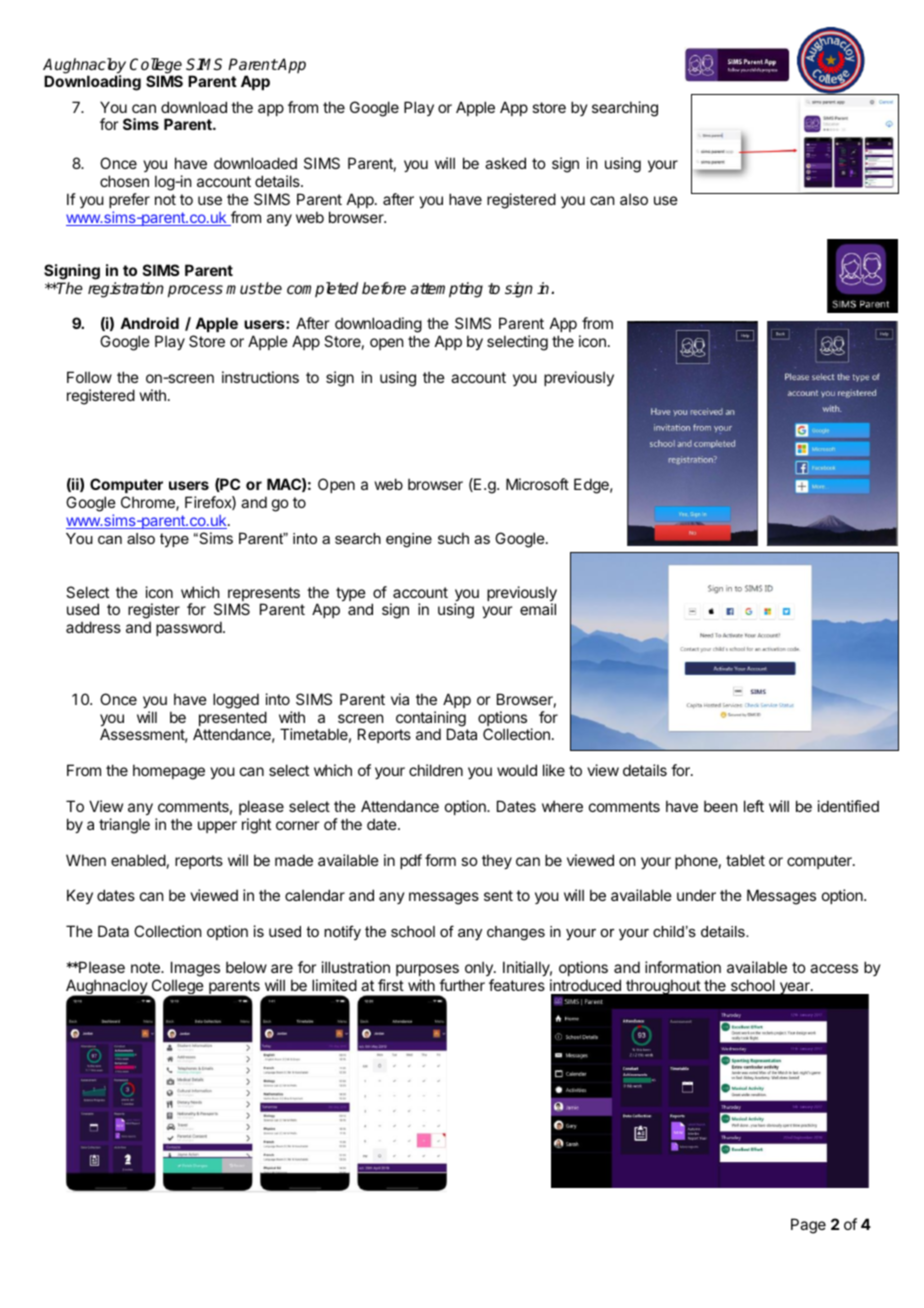  Describe the element at coordinates (537, 484) in the screenshot. I see `Microsoft` at that location.
